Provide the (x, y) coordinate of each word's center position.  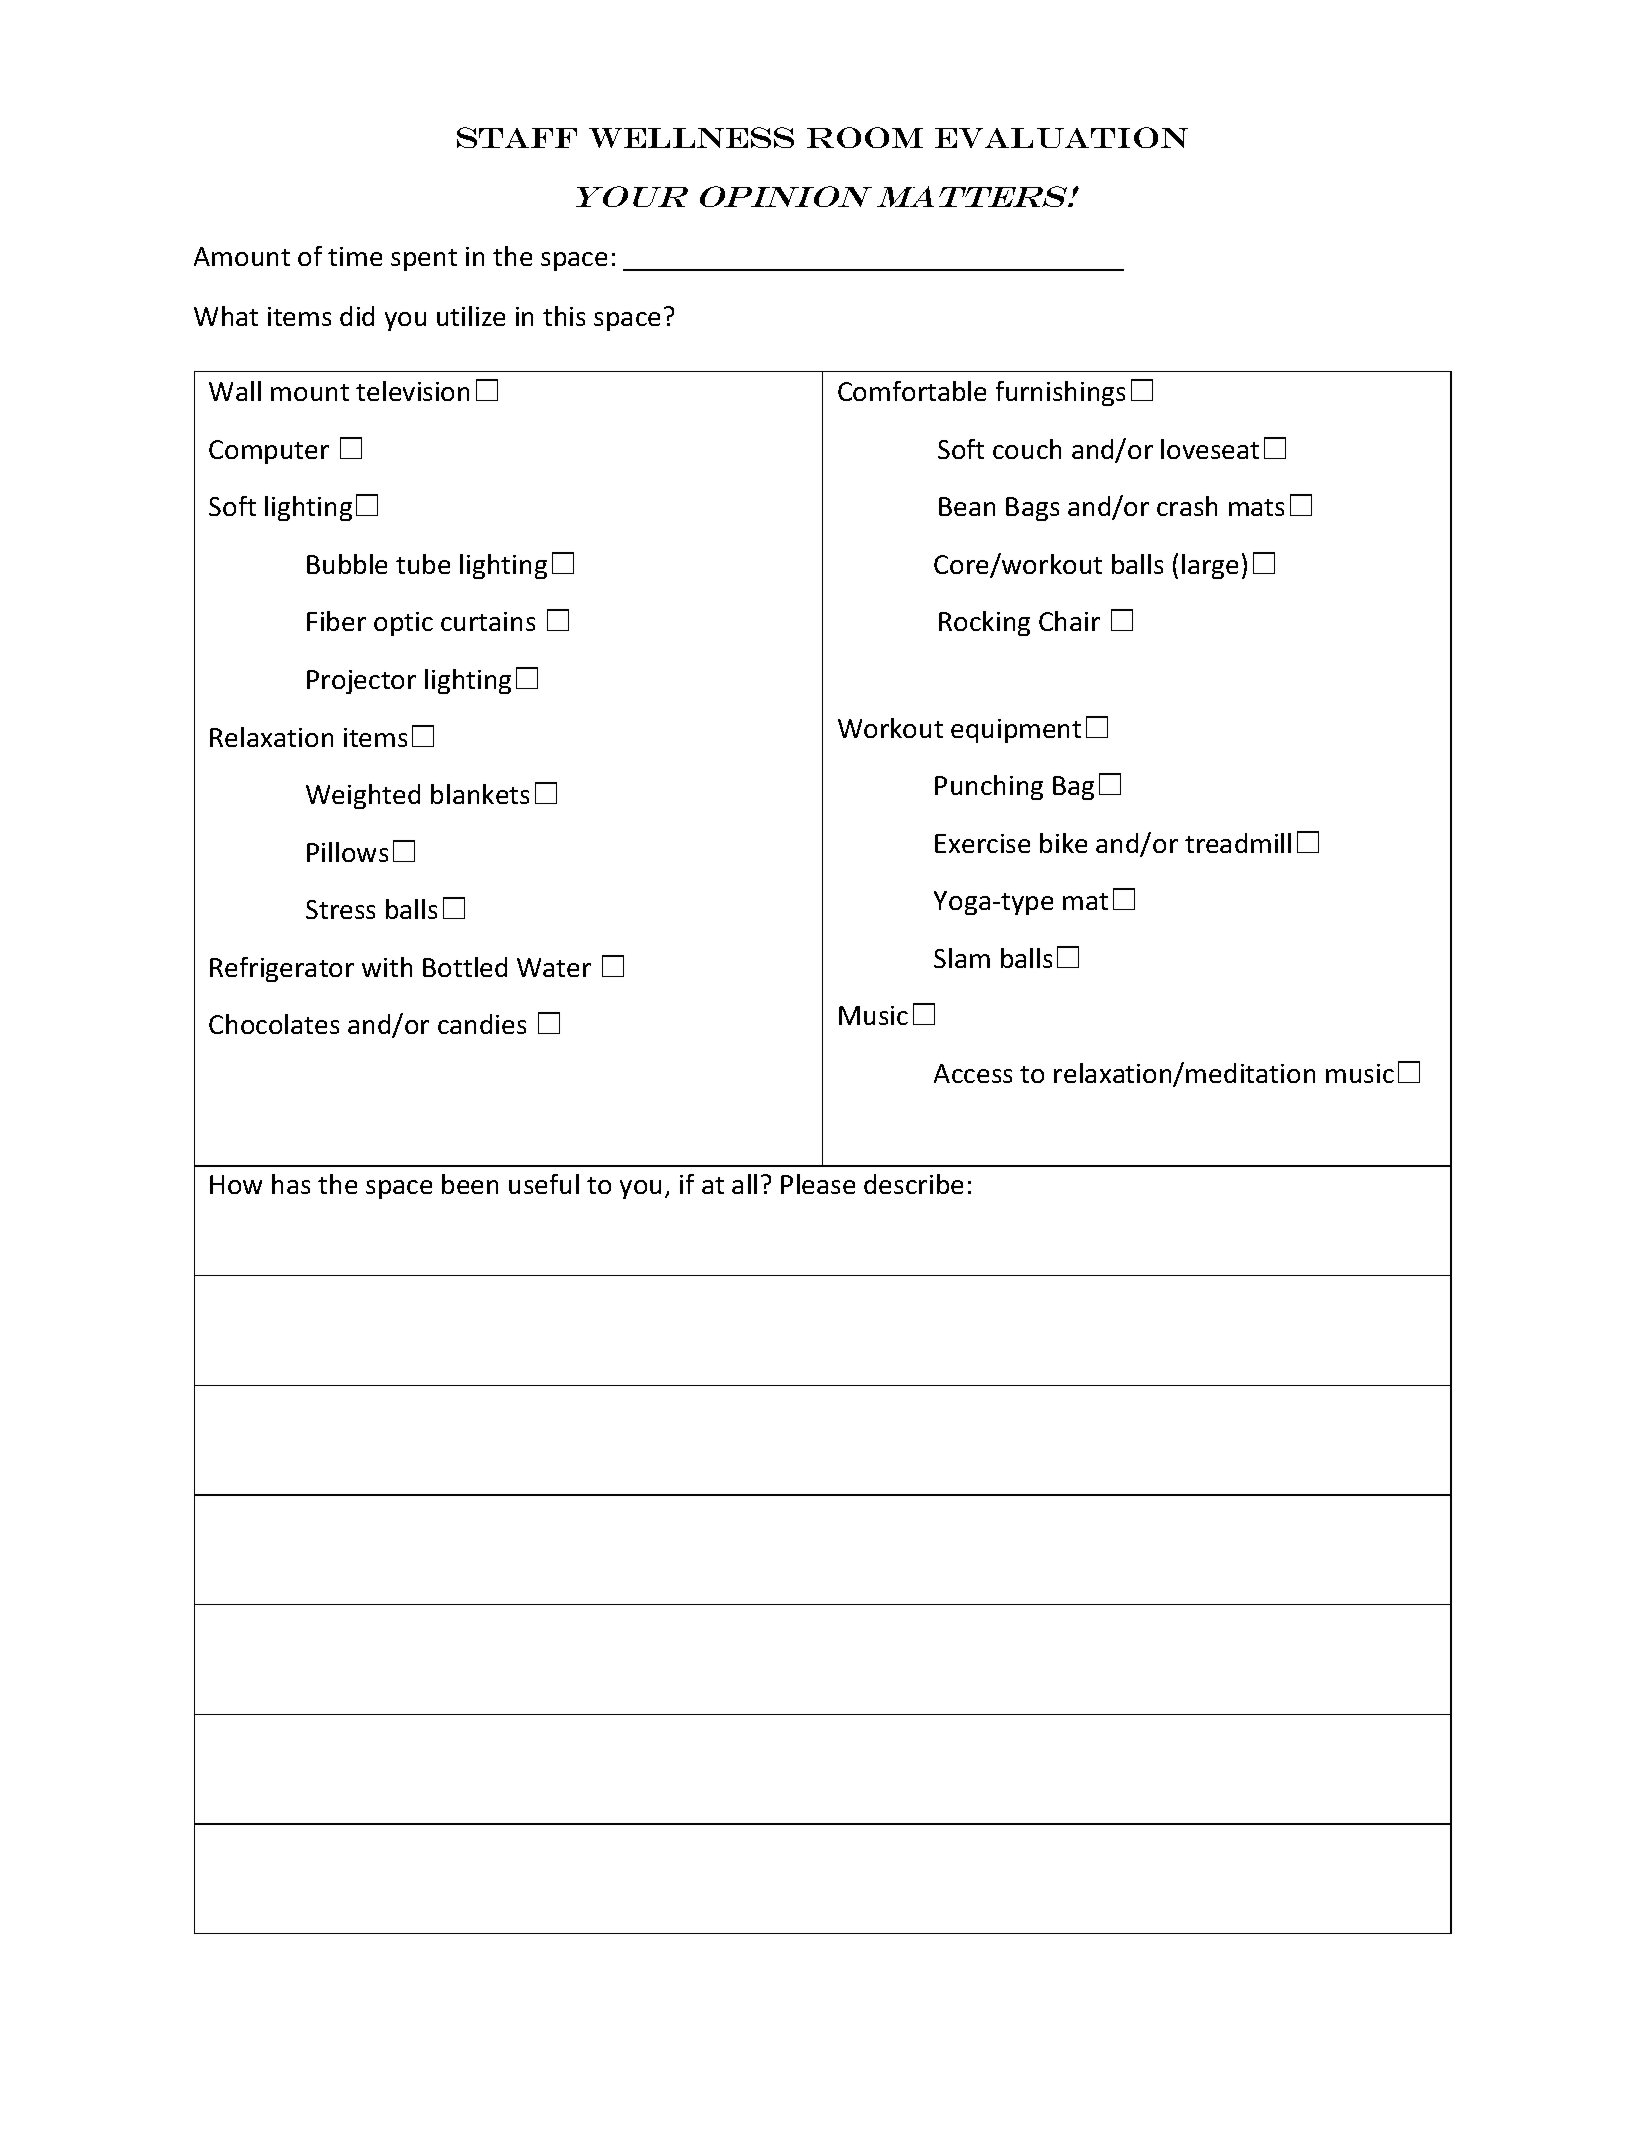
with (387, 967)
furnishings (1060, 393)
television (412, 391)
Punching (989, 787)
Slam (962, 958)
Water (554, 967)
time (355, 256)
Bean (967, 506)
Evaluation (1061, 137)
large (1210, 566)
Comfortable (912, 391)
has (291, 1184)
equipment (1016, 731)
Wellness (691, 137)
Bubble (347, 564)
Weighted (363, 796)
